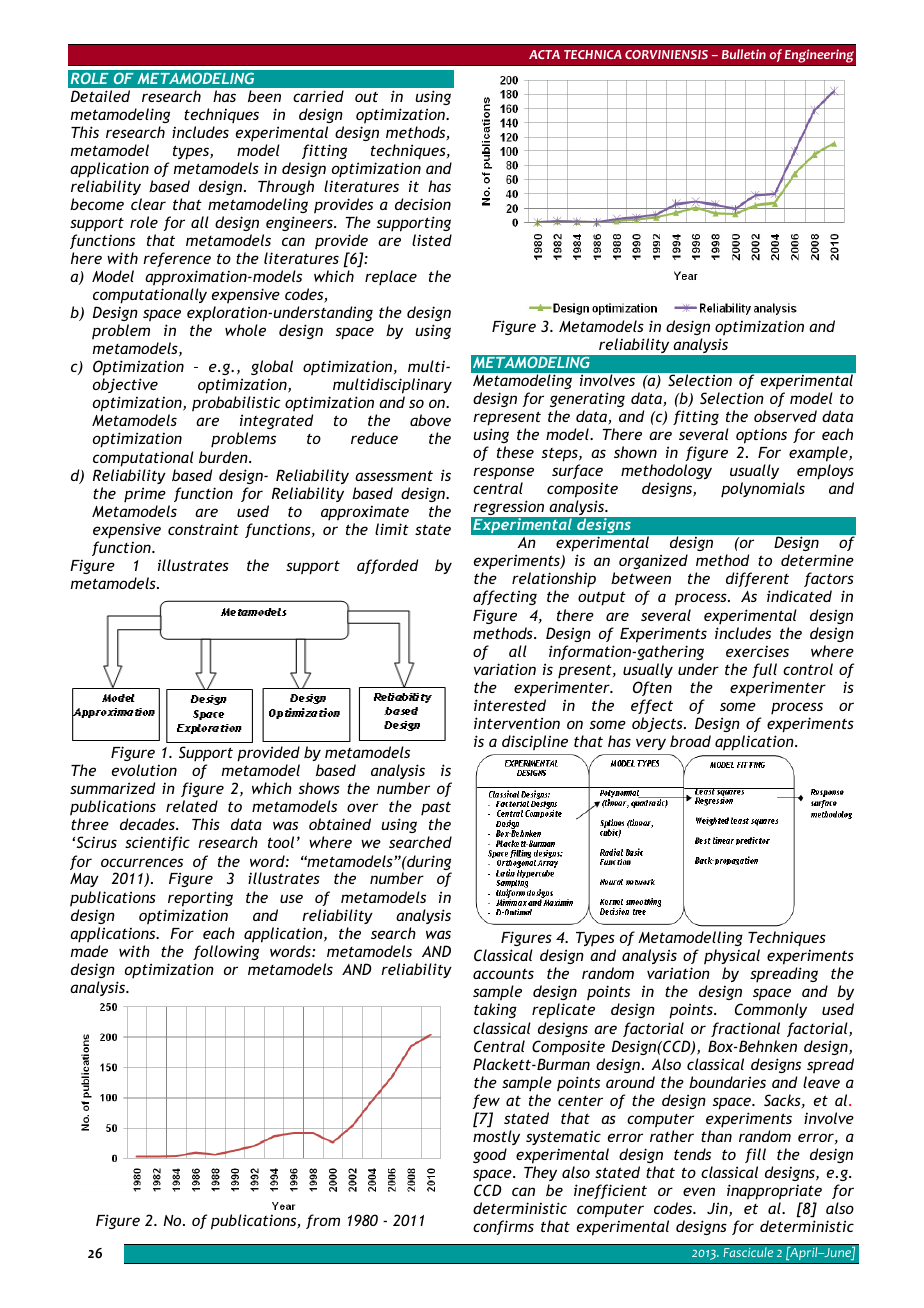  I want to click on affecting, so click(505, 597).
